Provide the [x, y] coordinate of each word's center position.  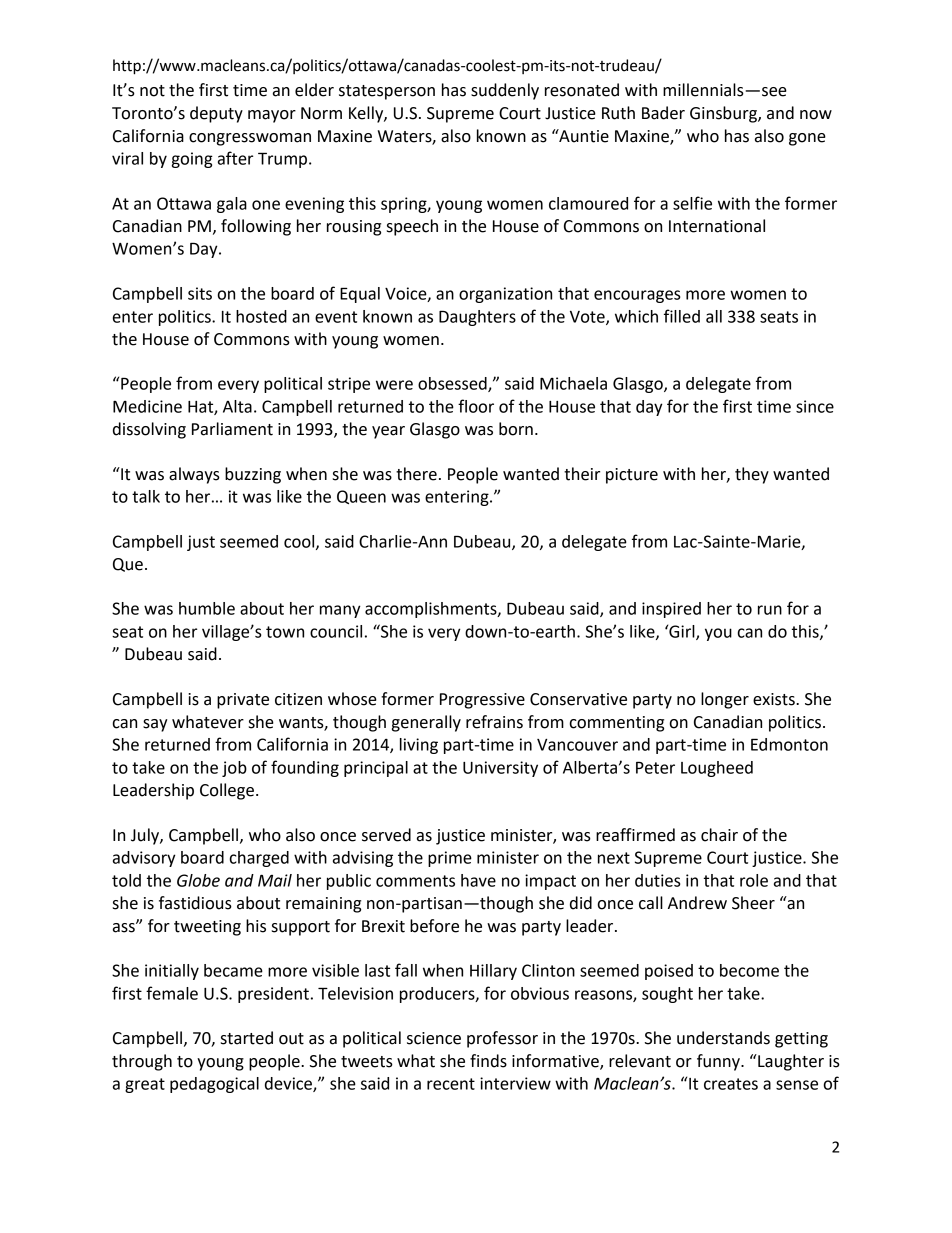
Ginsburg [724, 114]
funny [719, 1062]
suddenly [505, 91]
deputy [216, 114]
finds [488, 1061]
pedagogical [214, 1085]
